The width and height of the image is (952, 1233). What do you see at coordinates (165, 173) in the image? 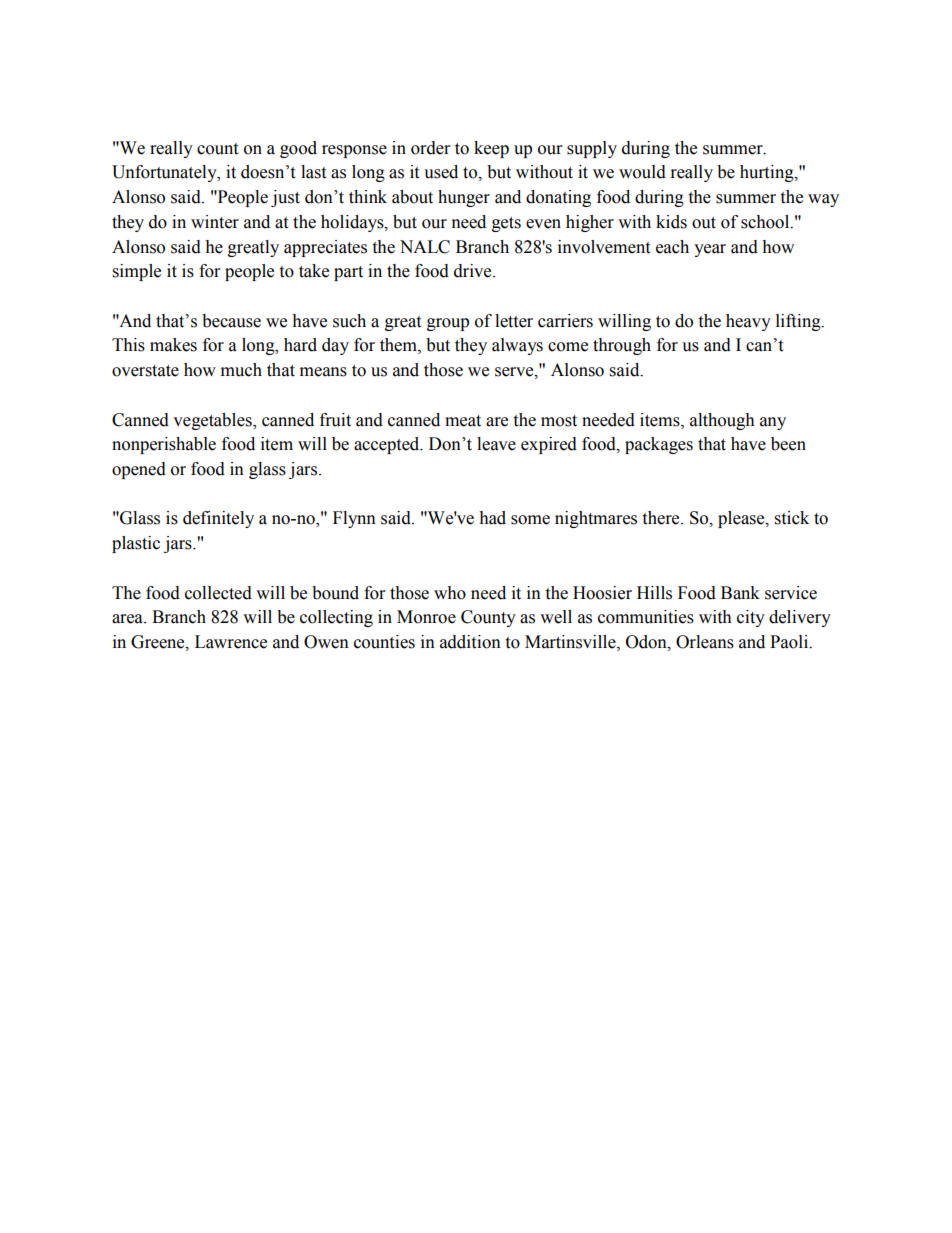
I see `Unfortunately` at bounding box center [165, 173].
